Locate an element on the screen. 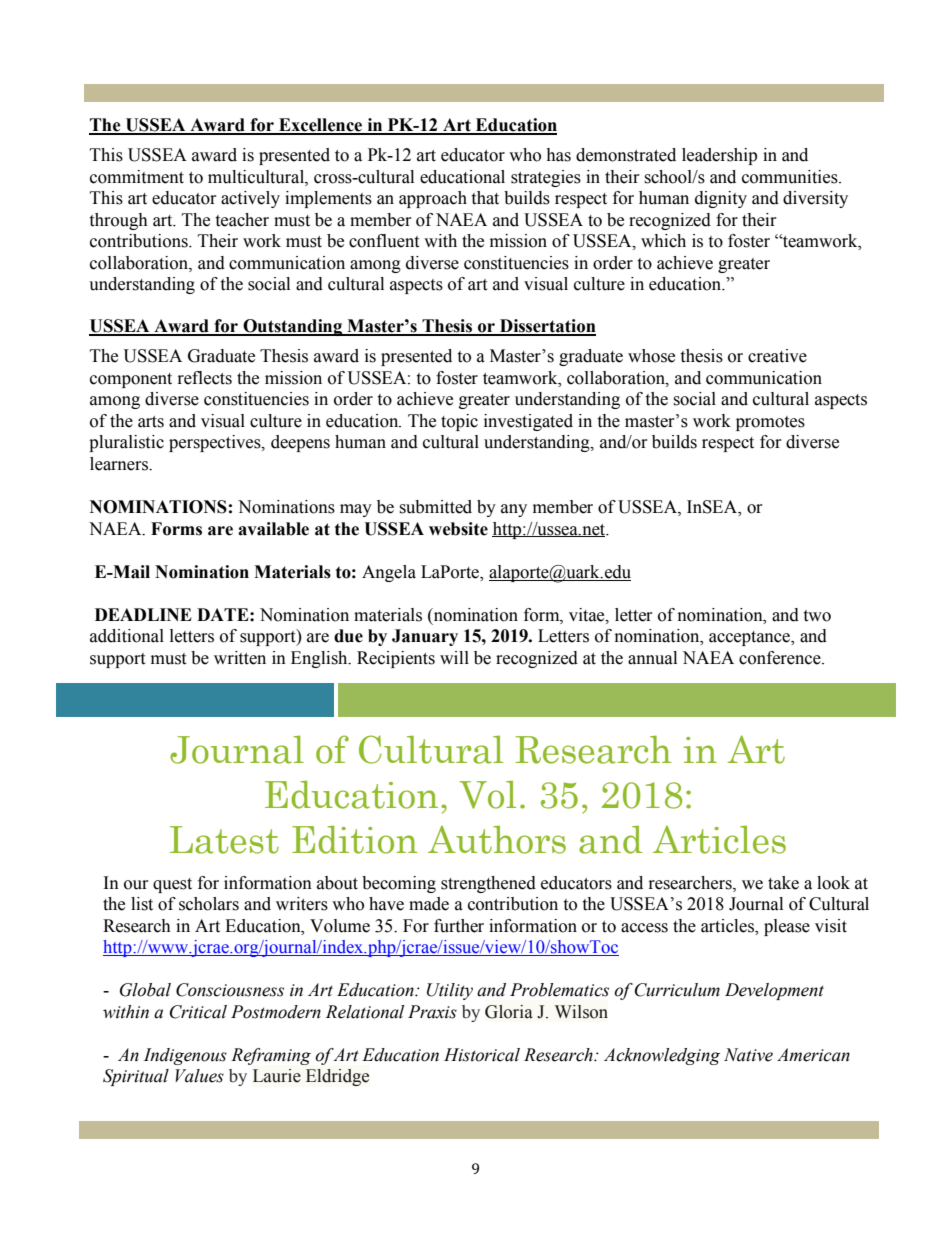 The image size is (952, 1233). dignity is located at coordinates (721, 199).
